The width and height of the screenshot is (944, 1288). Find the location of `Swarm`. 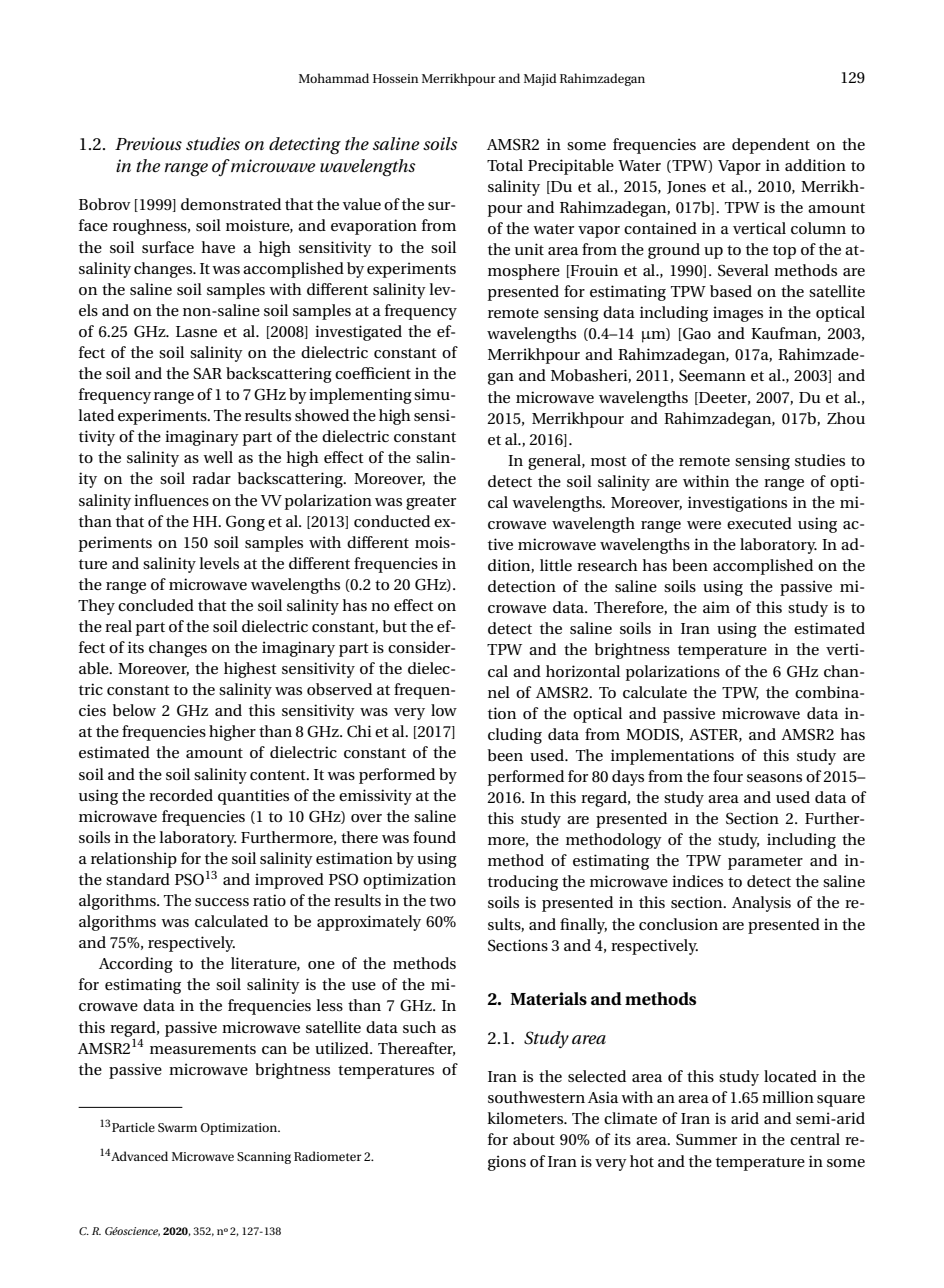

Swarm is located at coordinates (177, 1127).
